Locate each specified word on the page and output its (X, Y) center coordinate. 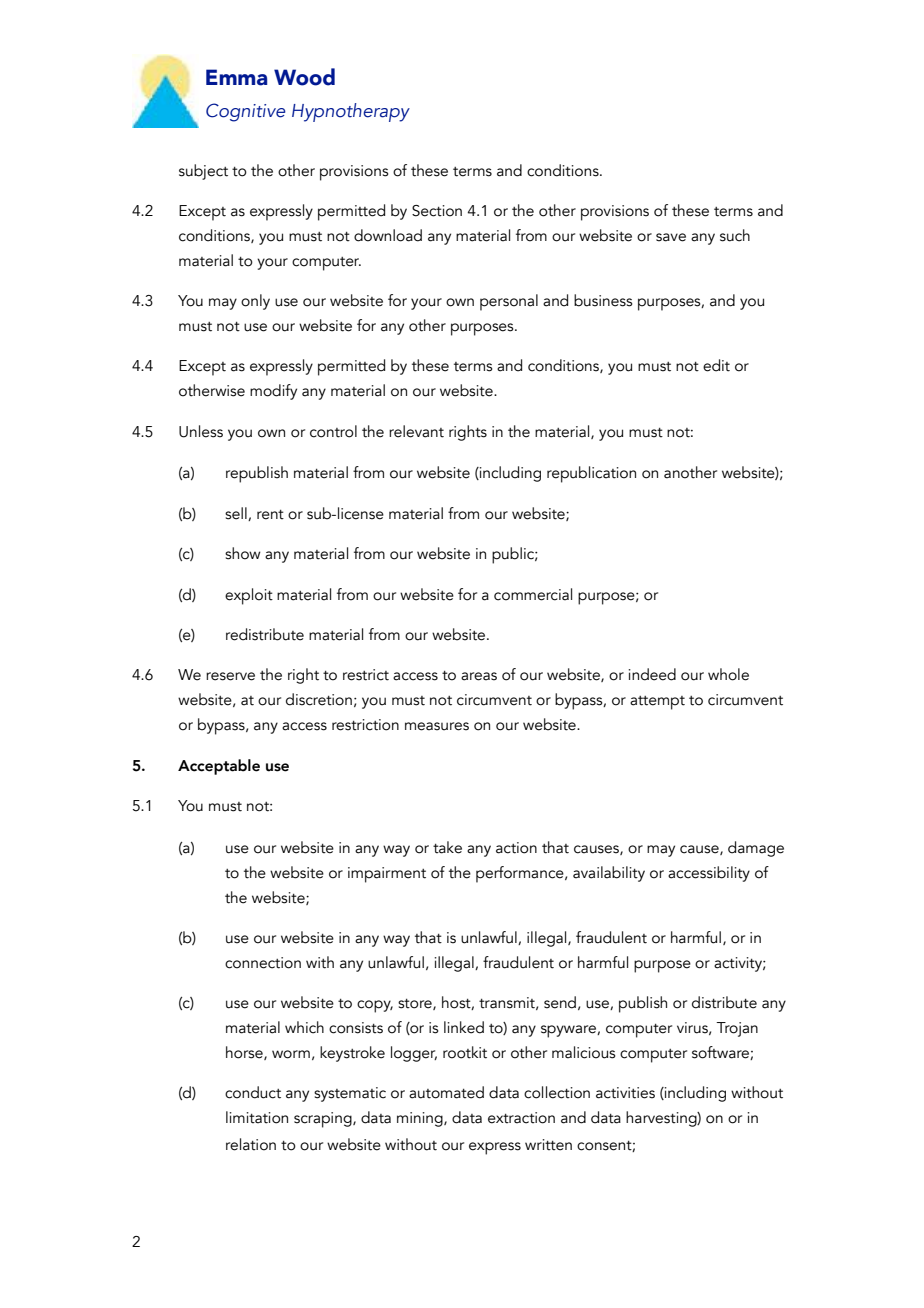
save (671, 237)
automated (446, 1092)
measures (437, 726)
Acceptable (219, 767)
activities (625, 1093)
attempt (657, 703)
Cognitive (246, 112)
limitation (257, 1117)
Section (437, 211)
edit (716, 365)
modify (273, 392)
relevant (416, 431)
